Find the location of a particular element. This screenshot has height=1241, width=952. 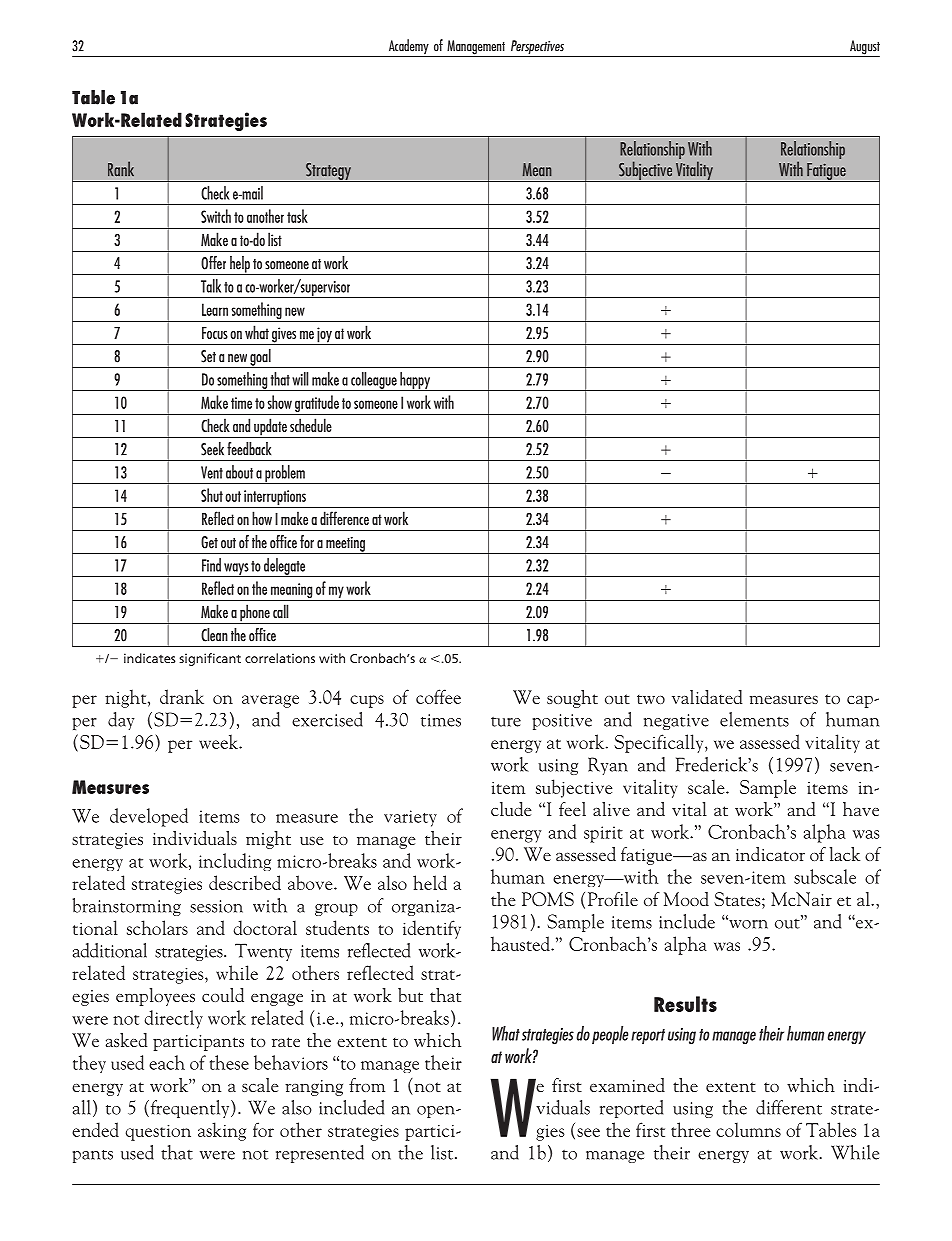

Talk is located at coordinates (211, 286).
